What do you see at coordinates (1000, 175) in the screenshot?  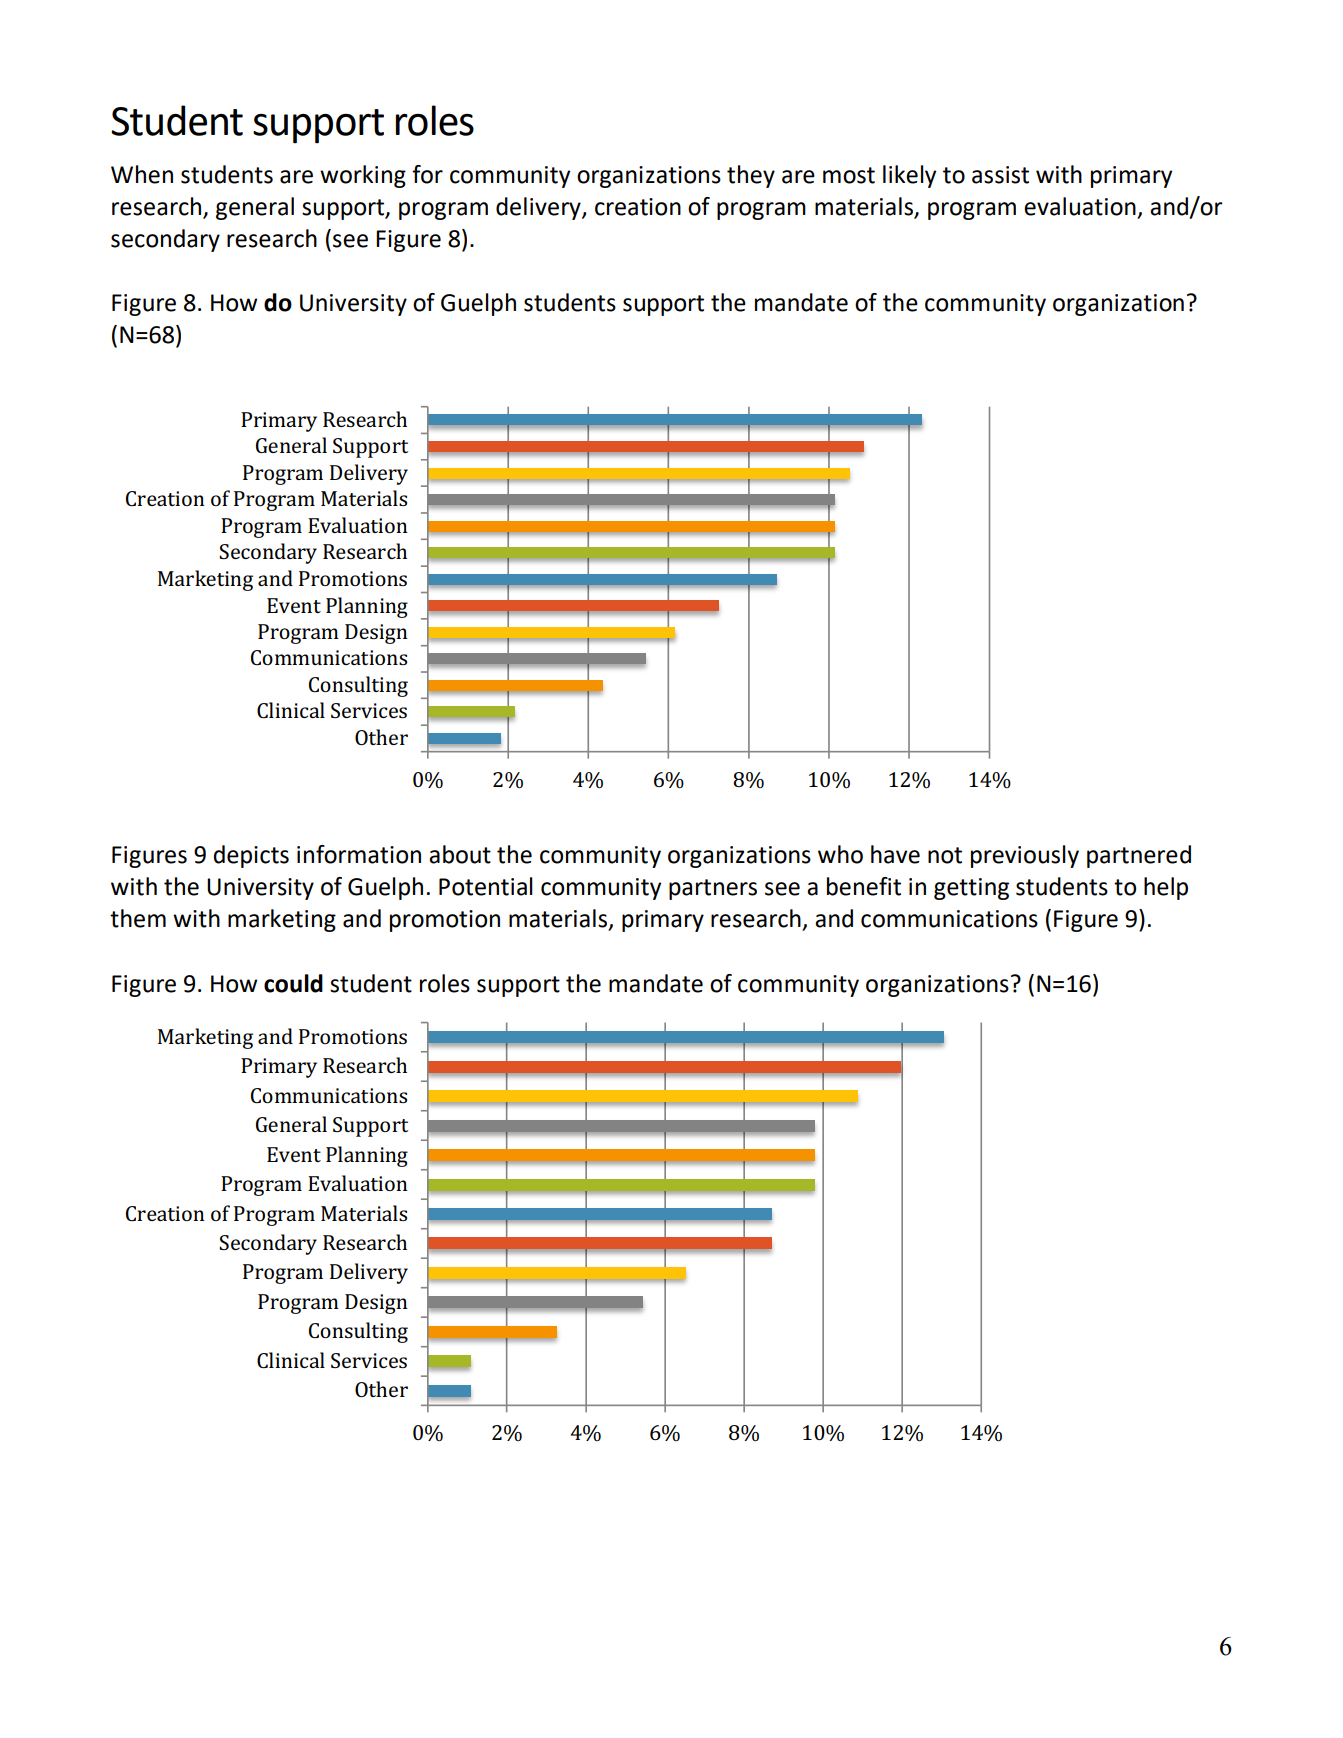 I see `assist` at bounding box center [1000, 175].
